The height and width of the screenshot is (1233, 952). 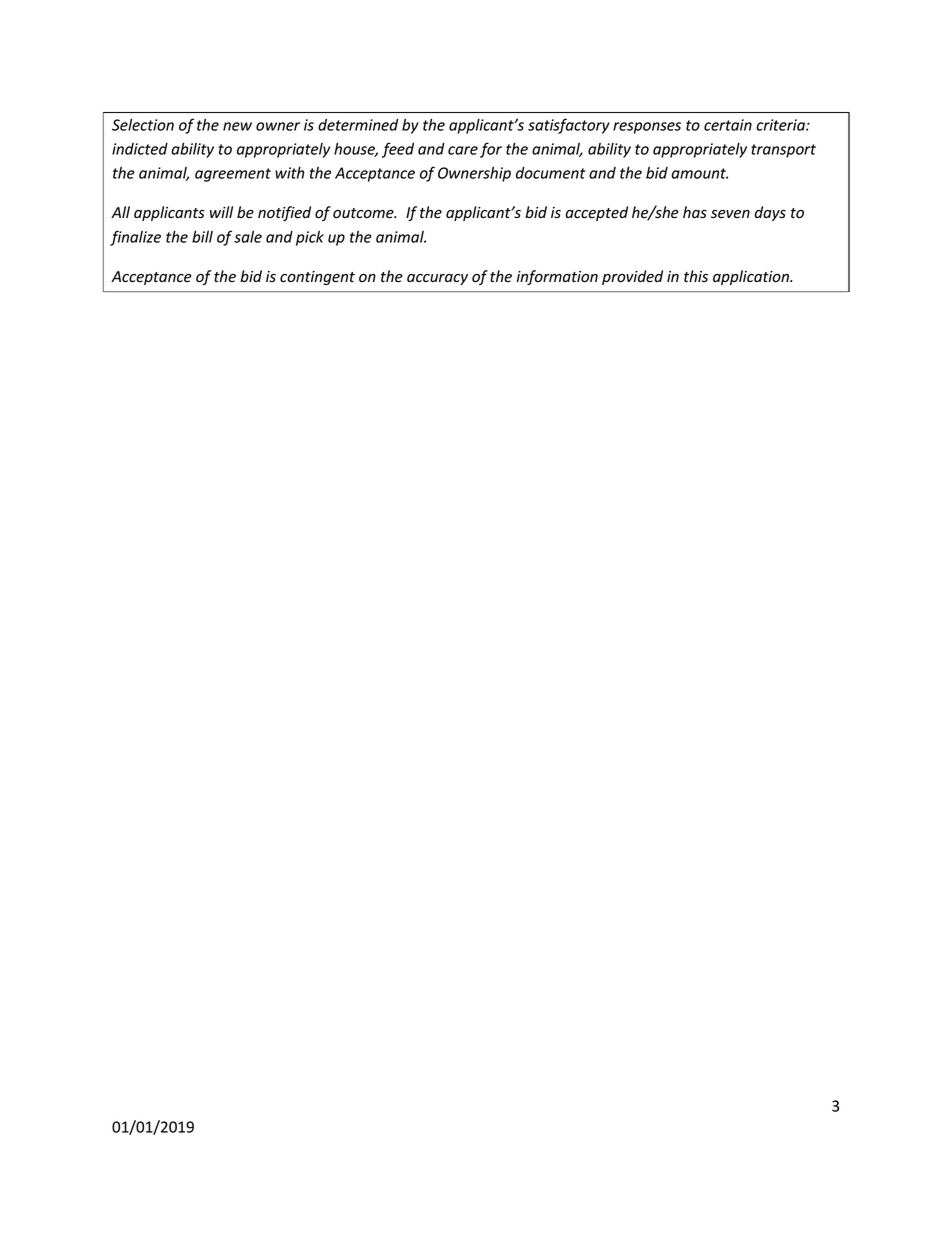 What do you see at coordinates (364, 213) in the screenshot?
I see `outcome` at bounding box center [364, 213].
